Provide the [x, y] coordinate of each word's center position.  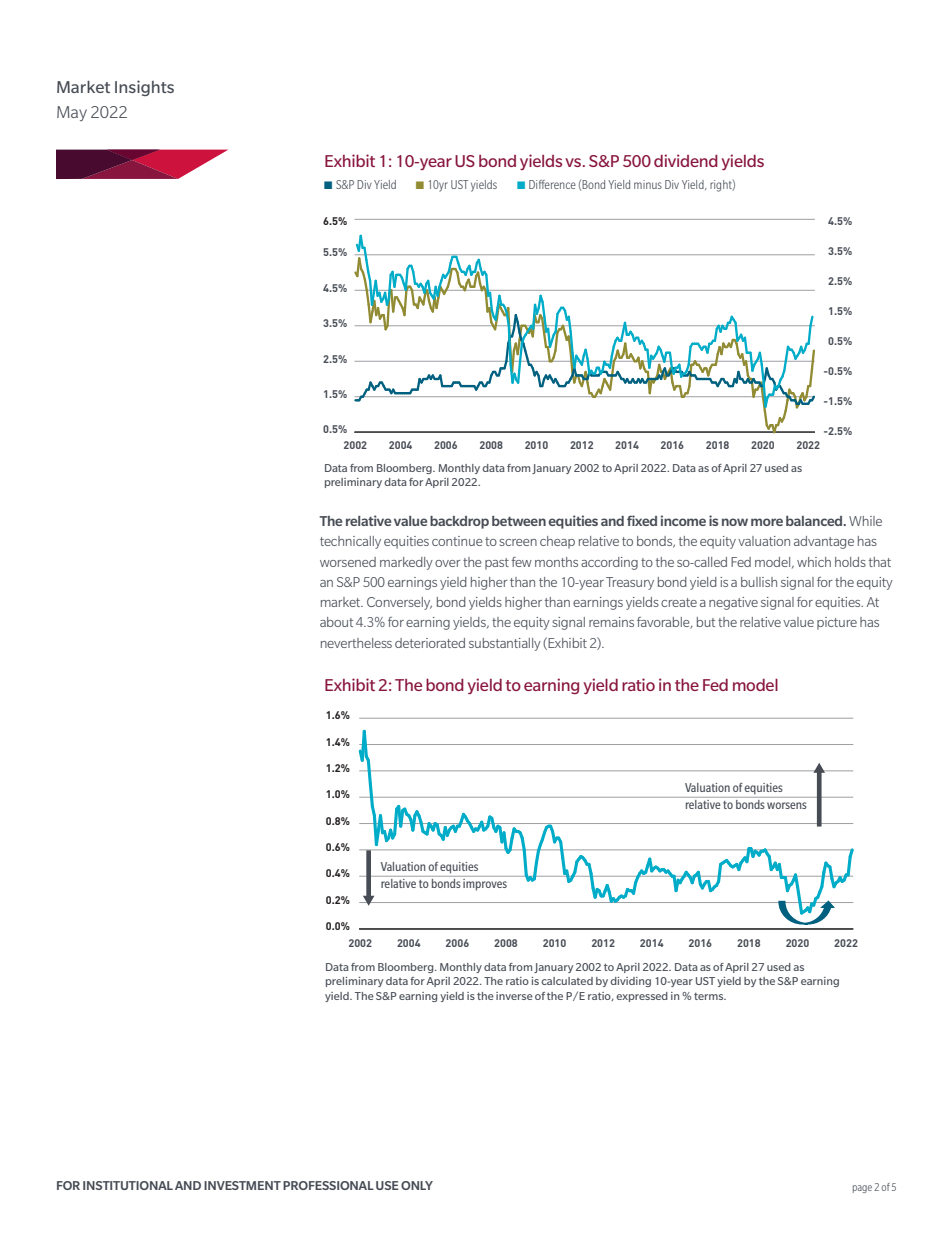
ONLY [417, 1185]
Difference [552, 184]
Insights [144, 88]
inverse [514, 996]
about [336, 622]
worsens [787, 805]
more [767, 522]
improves [485, 883]
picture [837, 623]
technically [350, 542]
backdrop [459, 522]
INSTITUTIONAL [128, 1185]
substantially [505, 644]
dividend [686, 160]
